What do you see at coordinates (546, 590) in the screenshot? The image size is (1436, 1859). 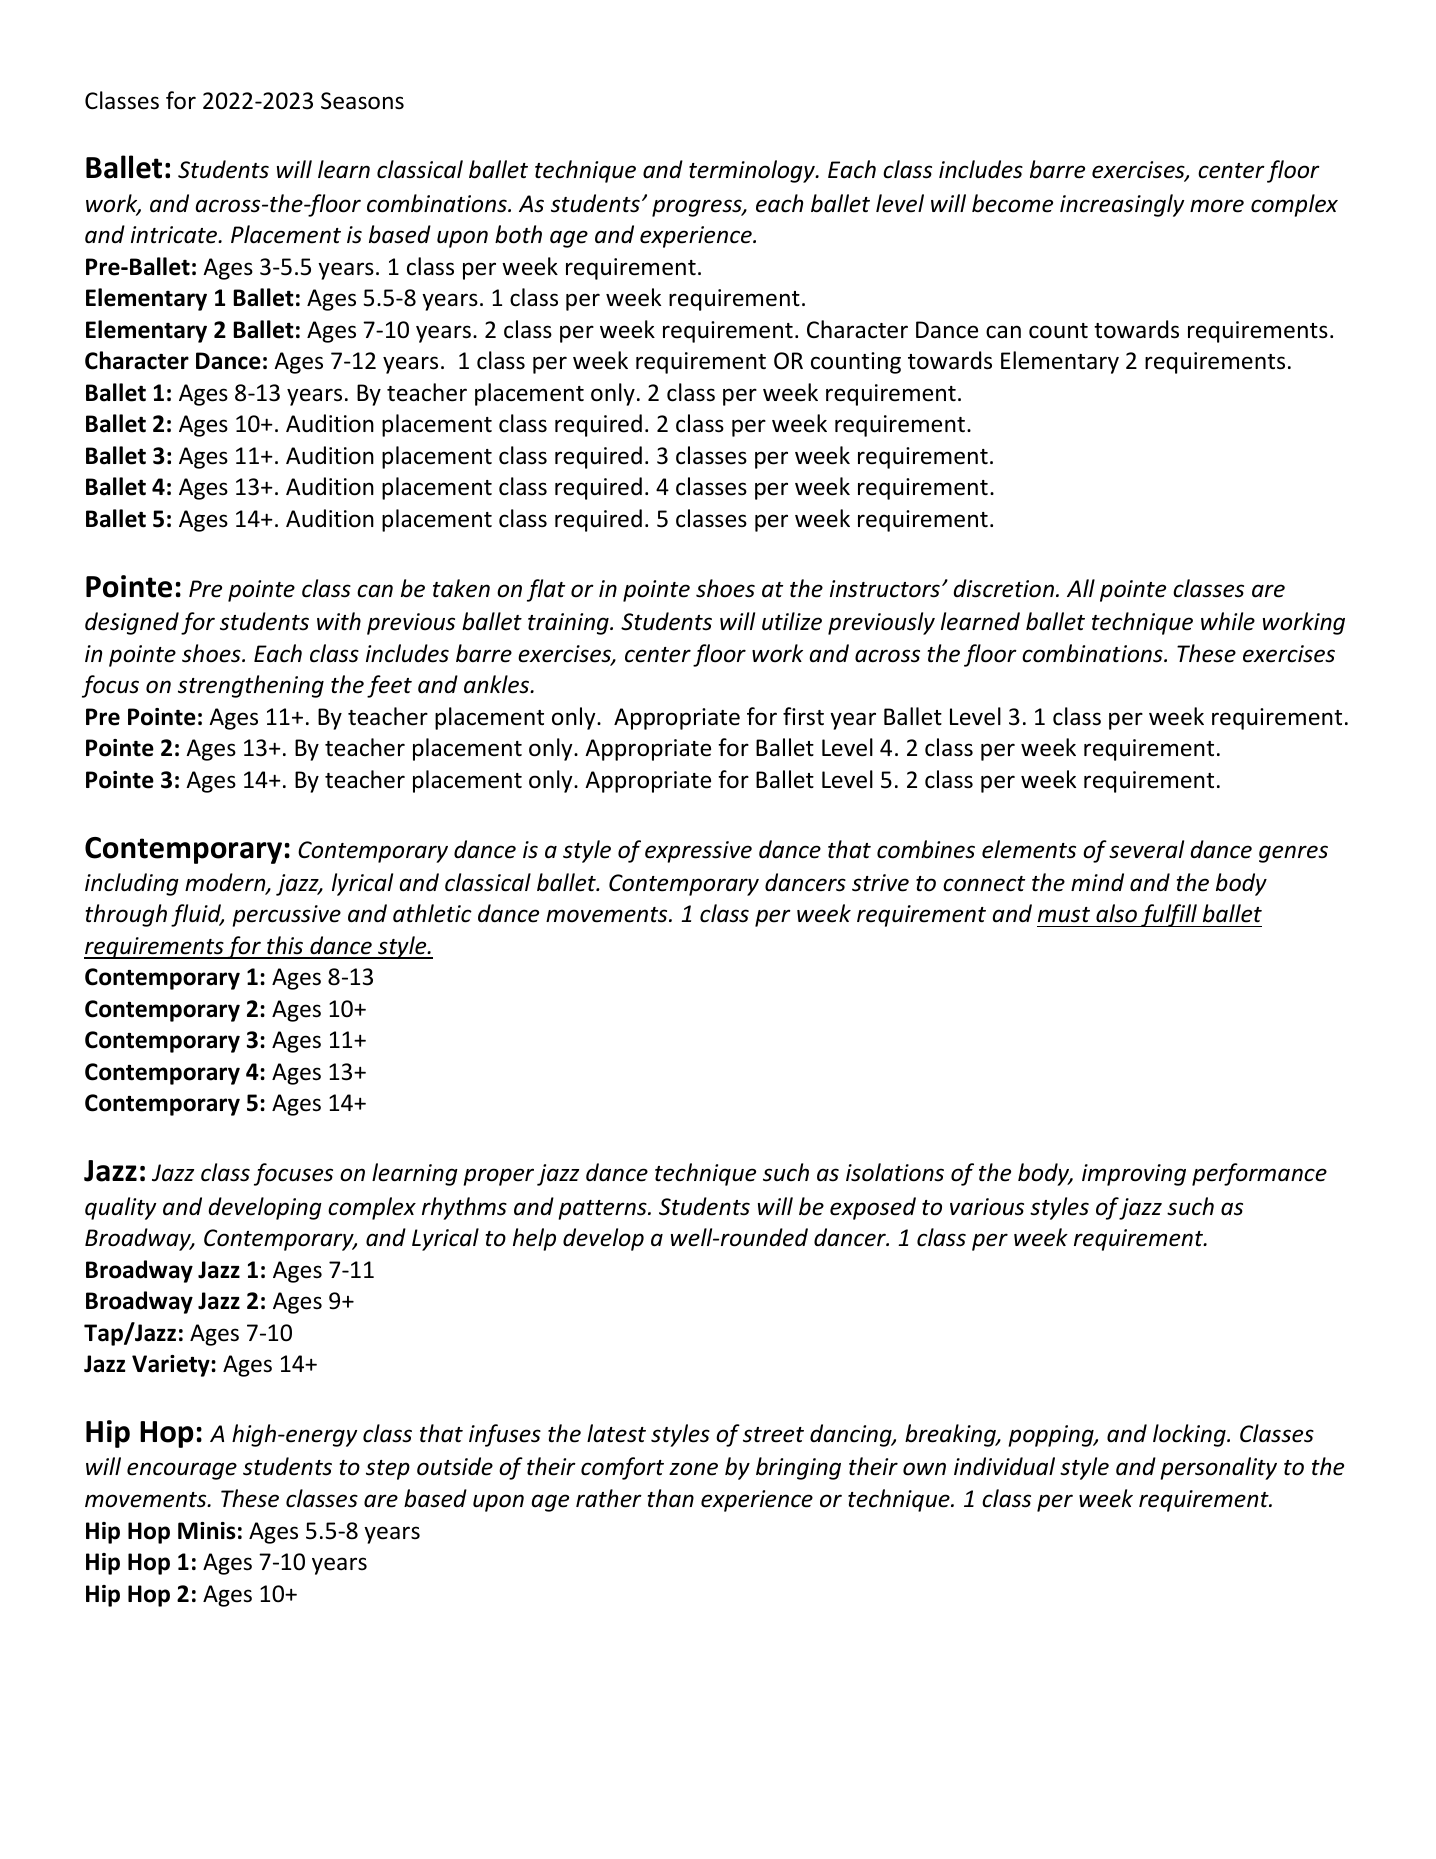 I see `flat` at bounding box center [546, 590].
